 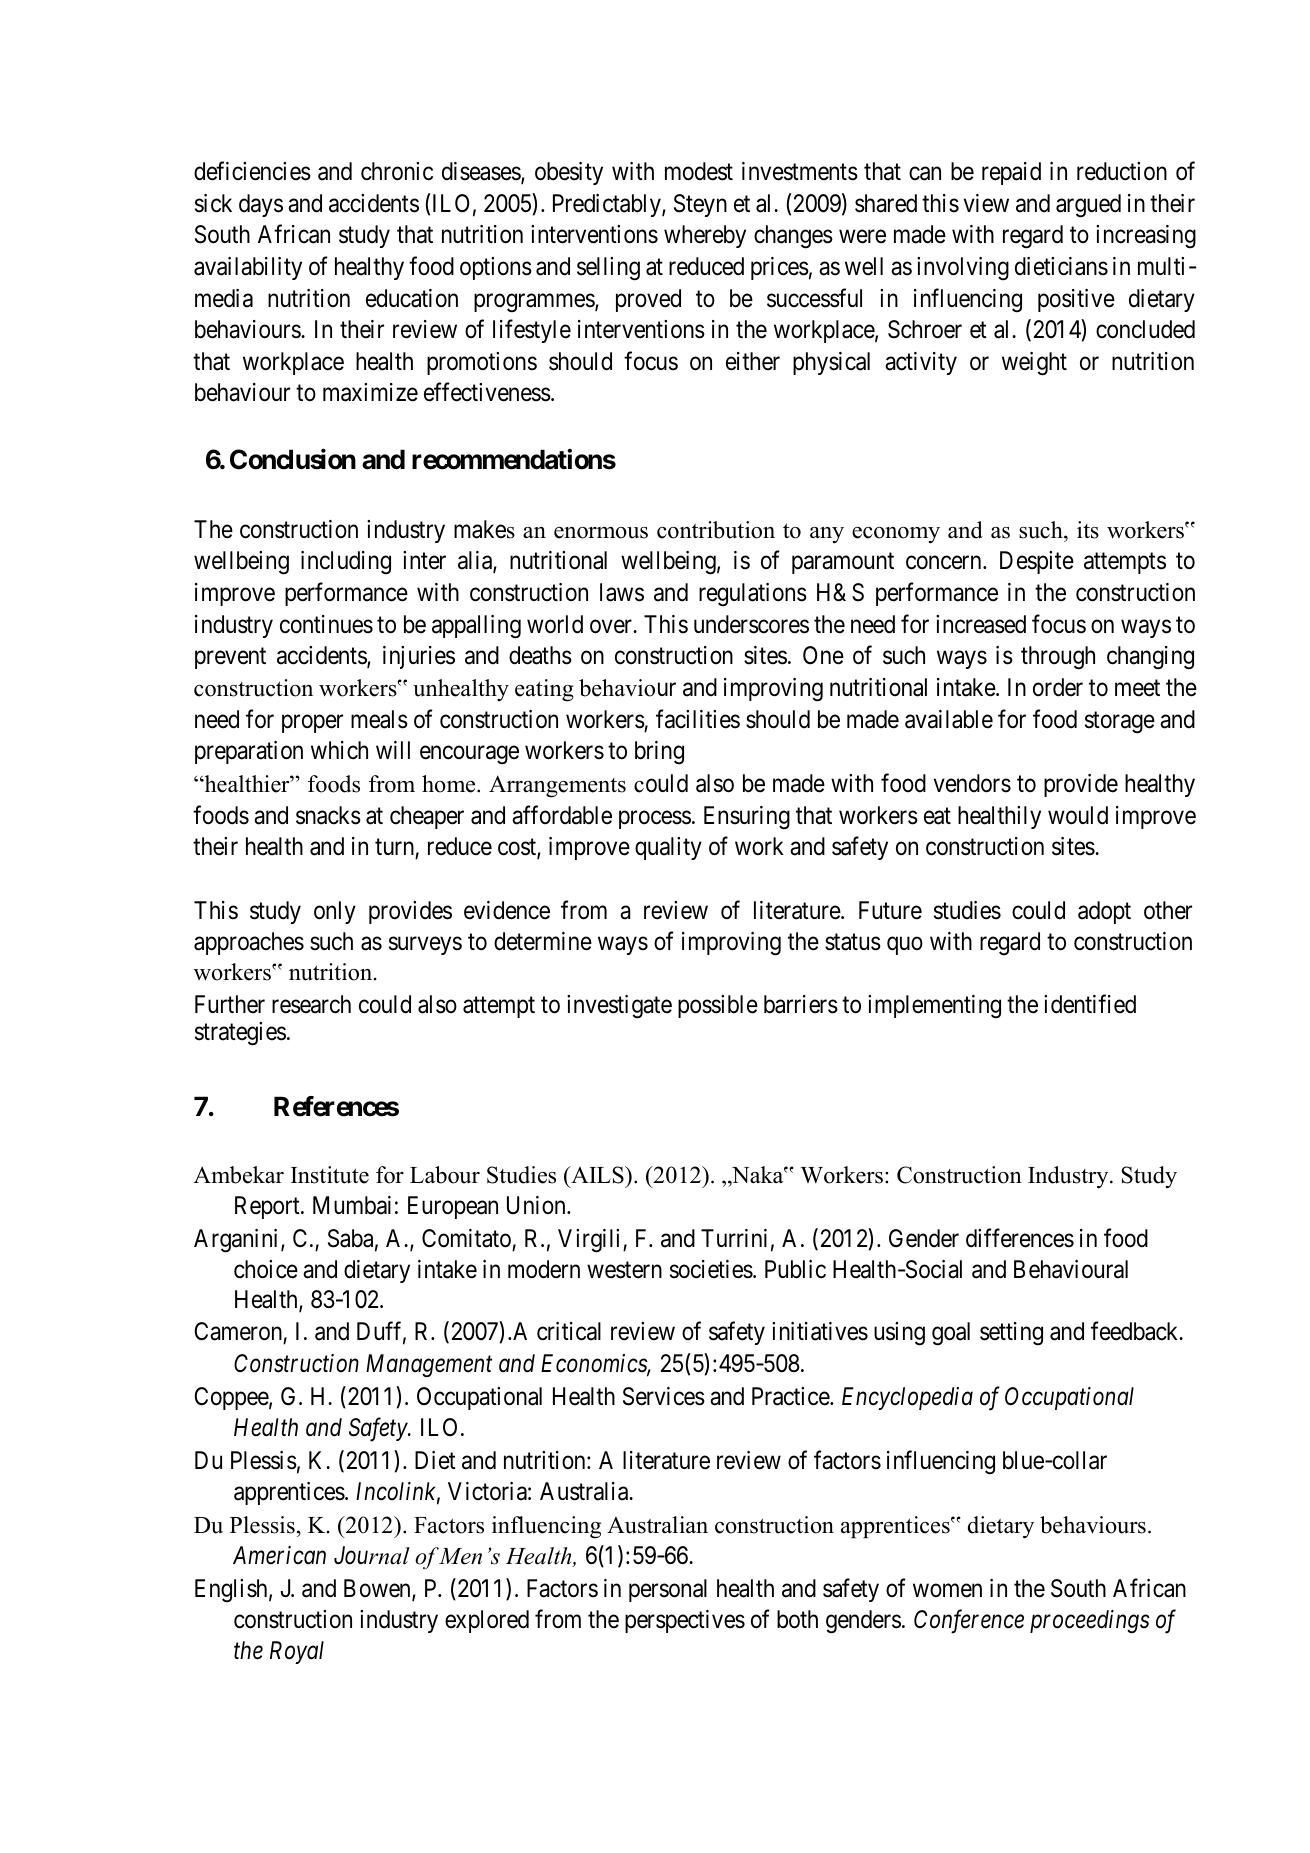 I want to click on argued, so click(x=1088, y=206).
